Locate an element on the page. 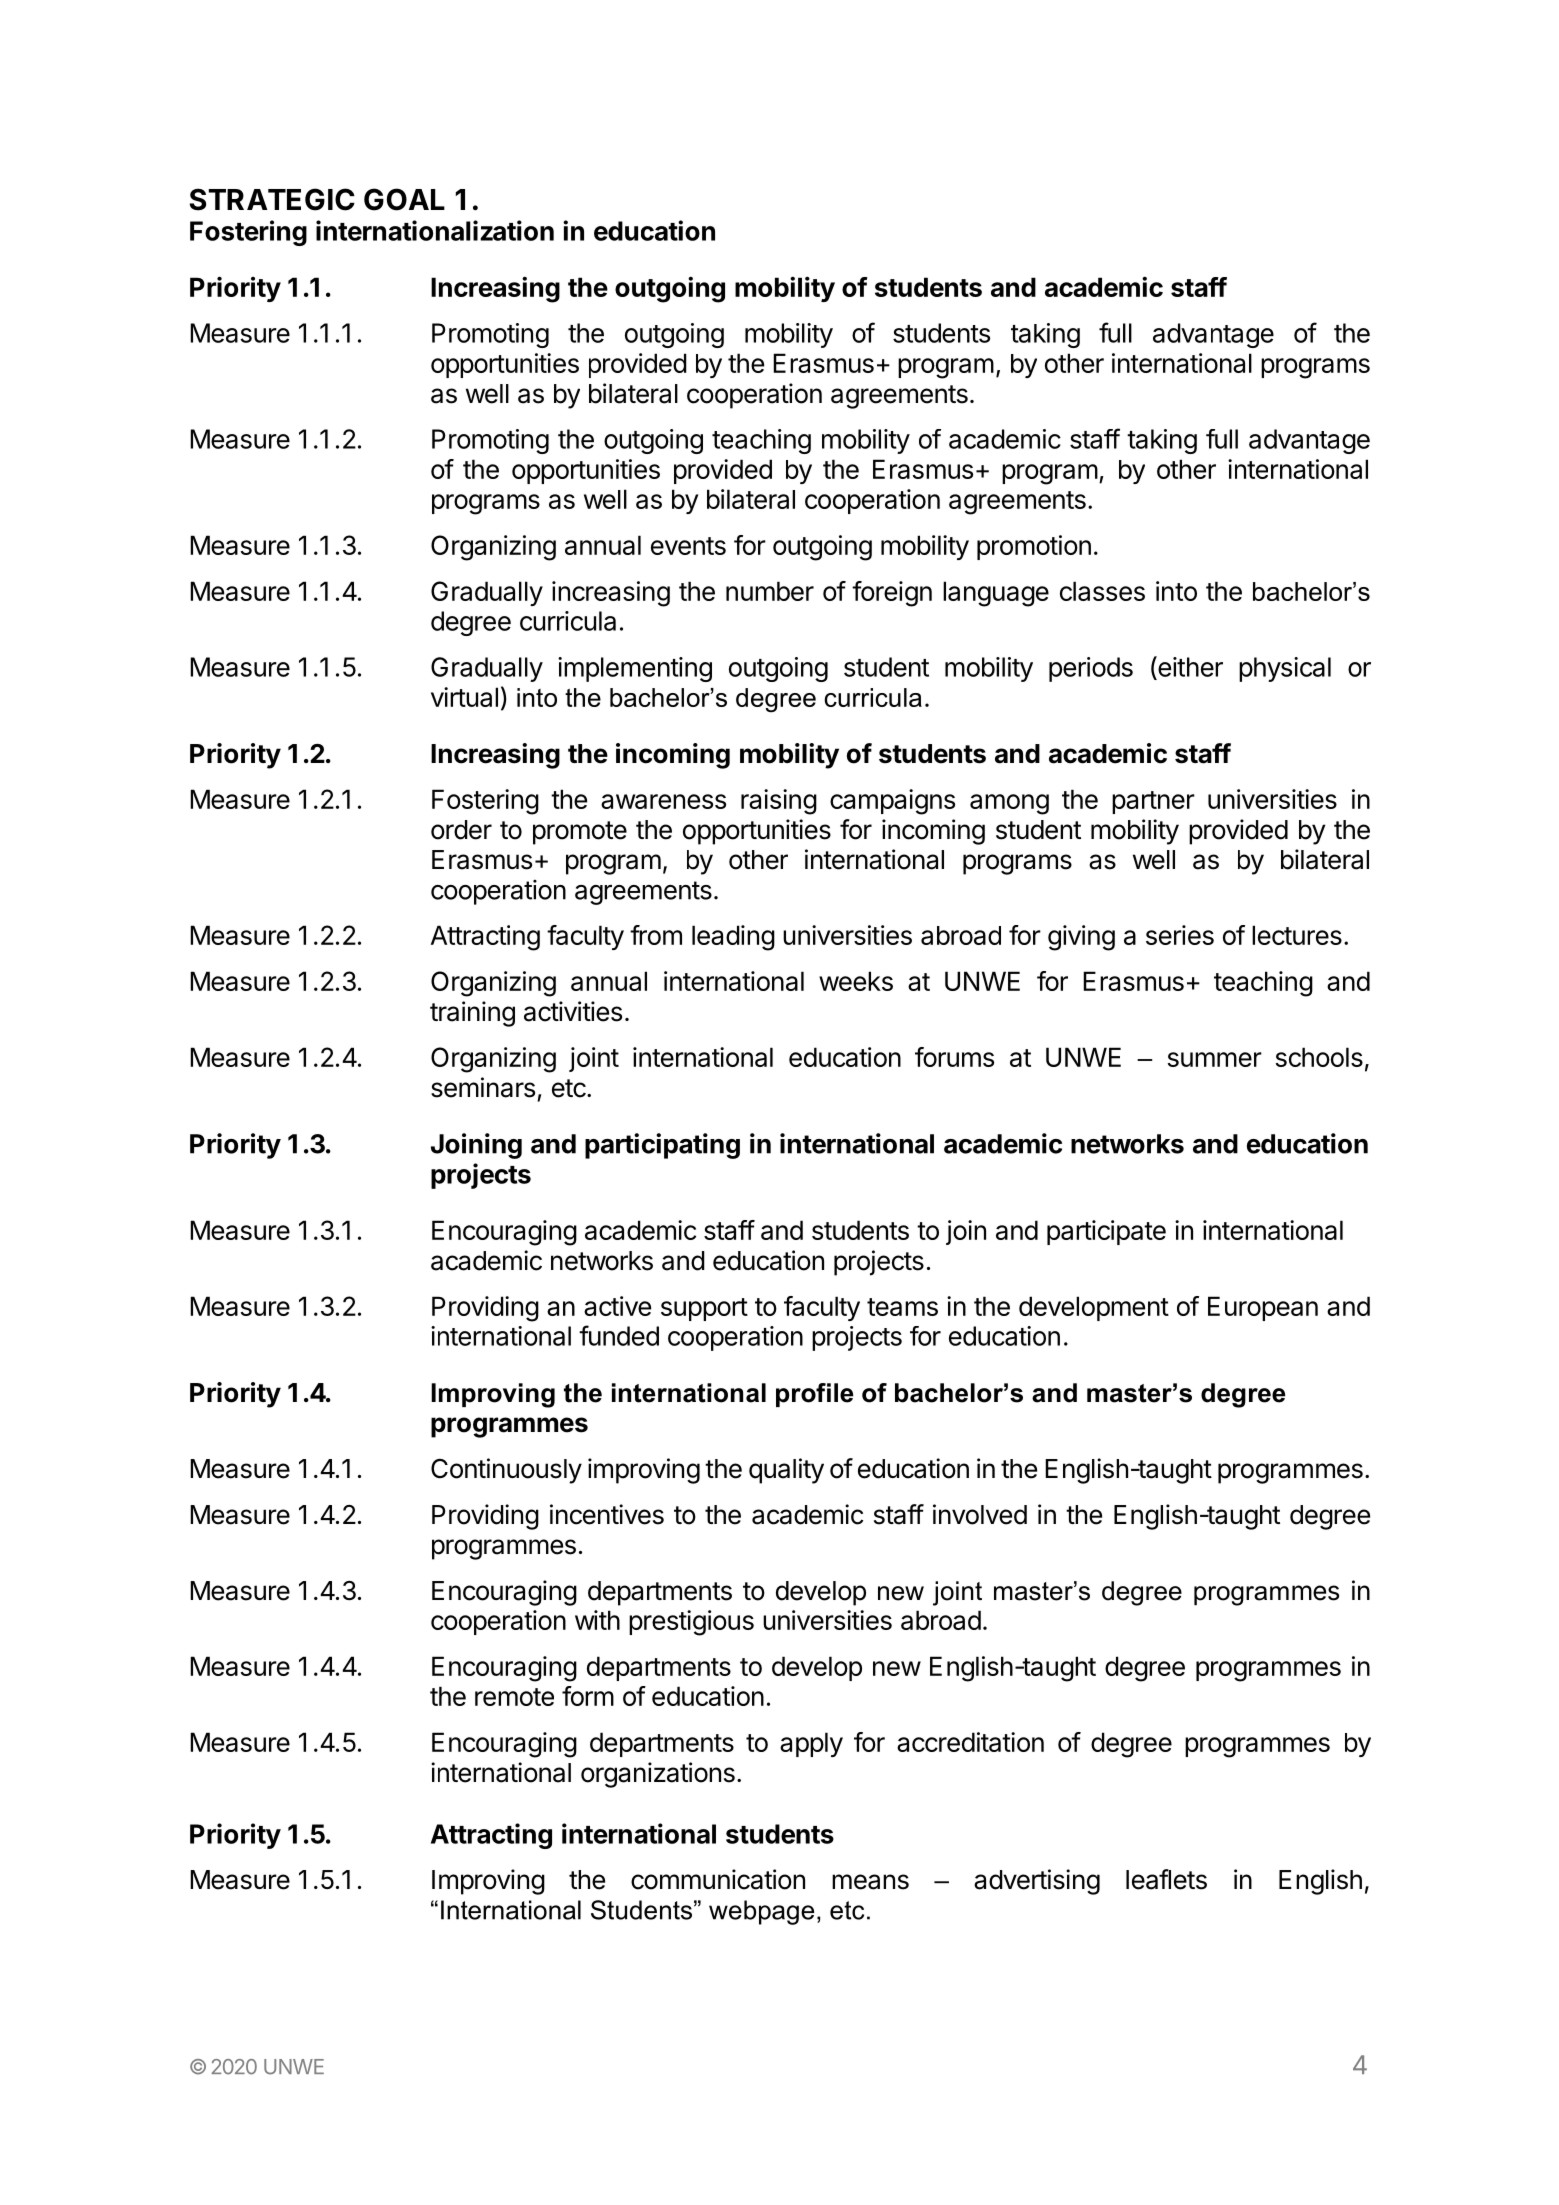 The image size is (1559, 2205). remote is located at coordinates (514, 1697).
